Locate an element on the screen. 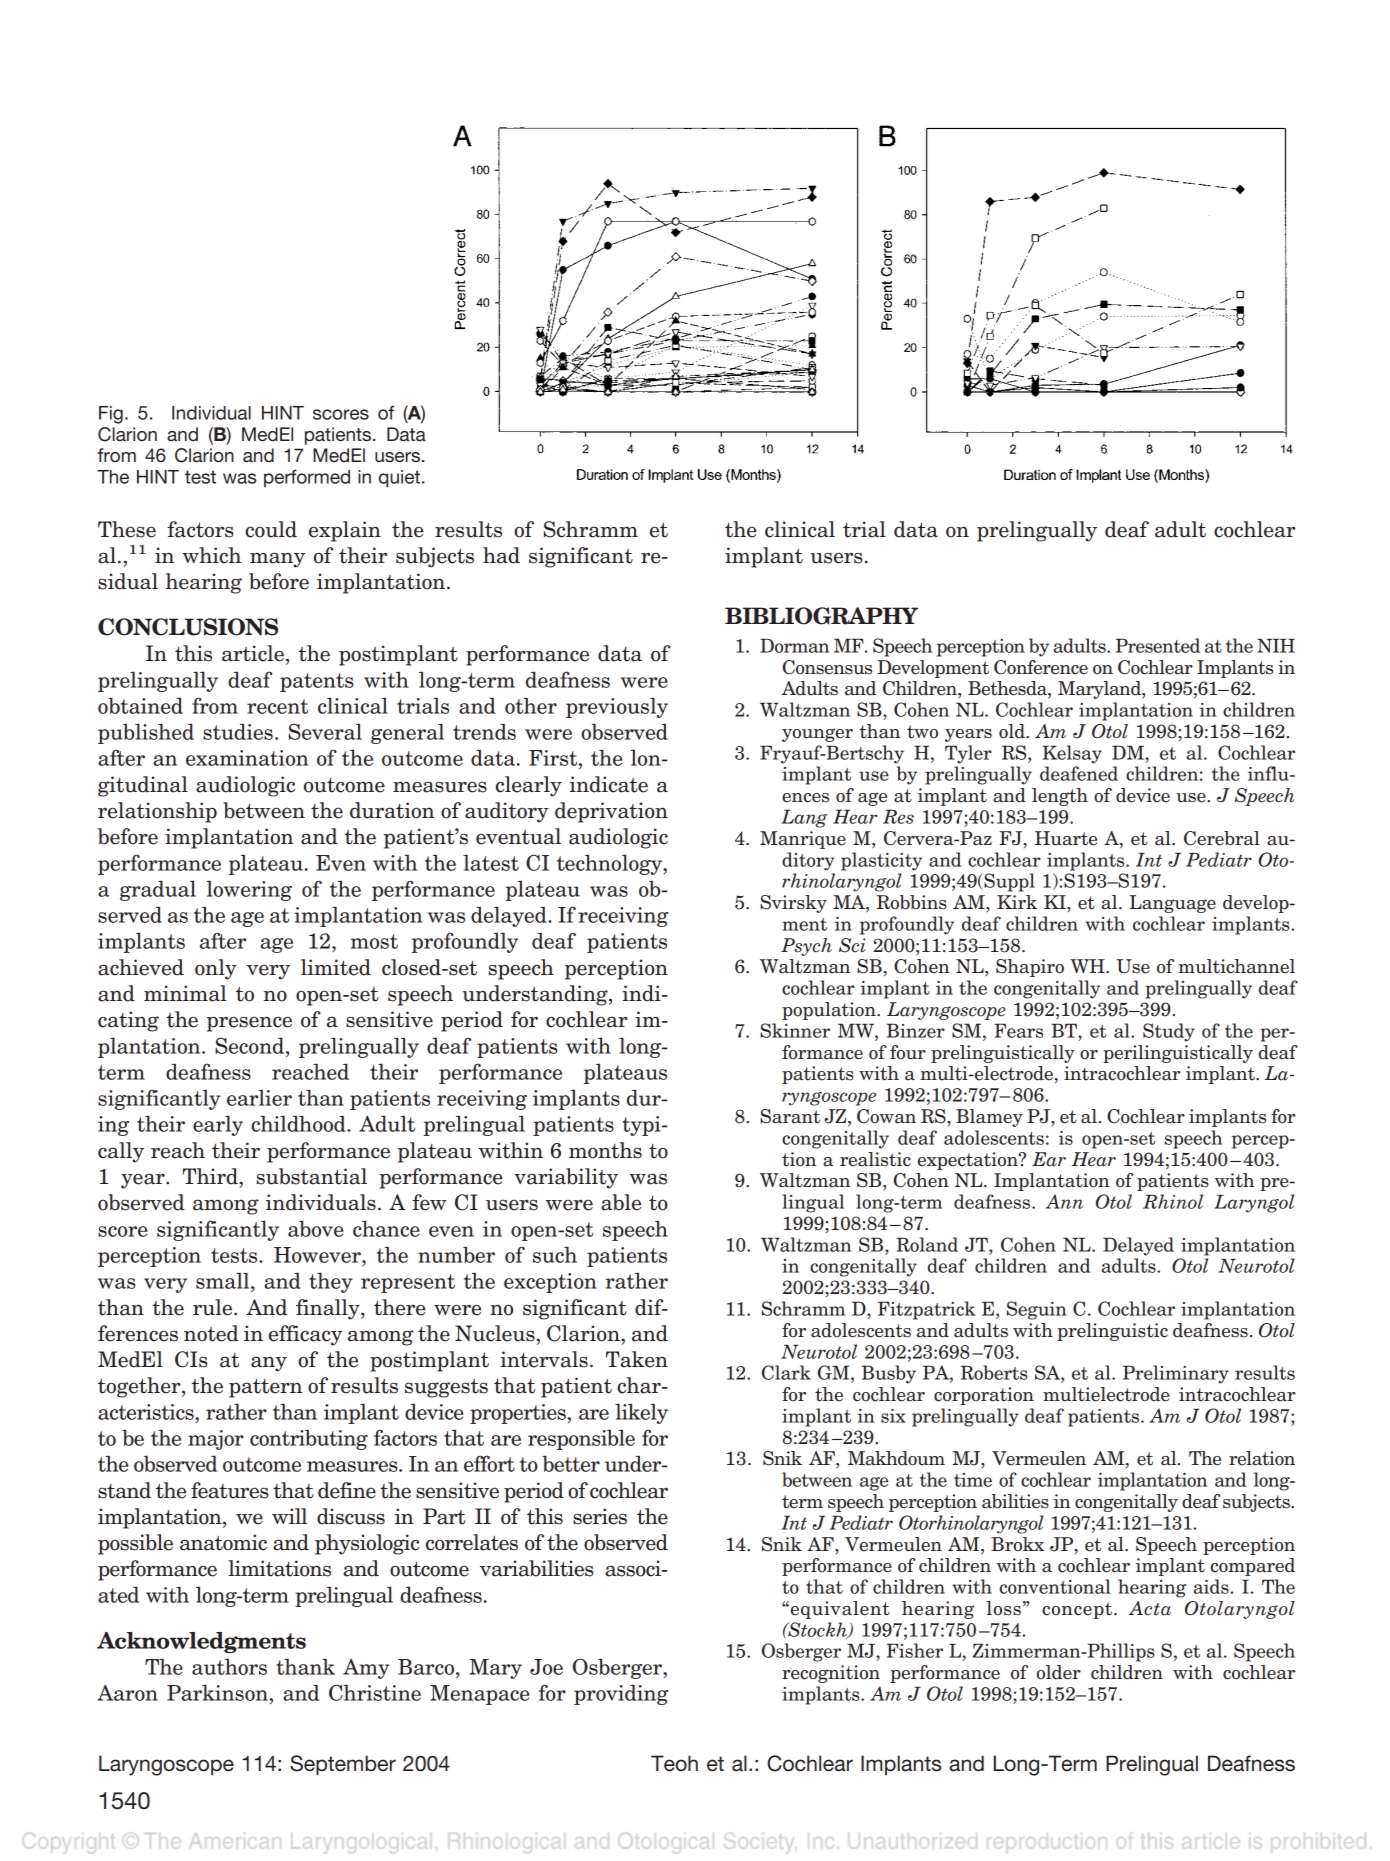  performed is located at coordinates (307, 479).
